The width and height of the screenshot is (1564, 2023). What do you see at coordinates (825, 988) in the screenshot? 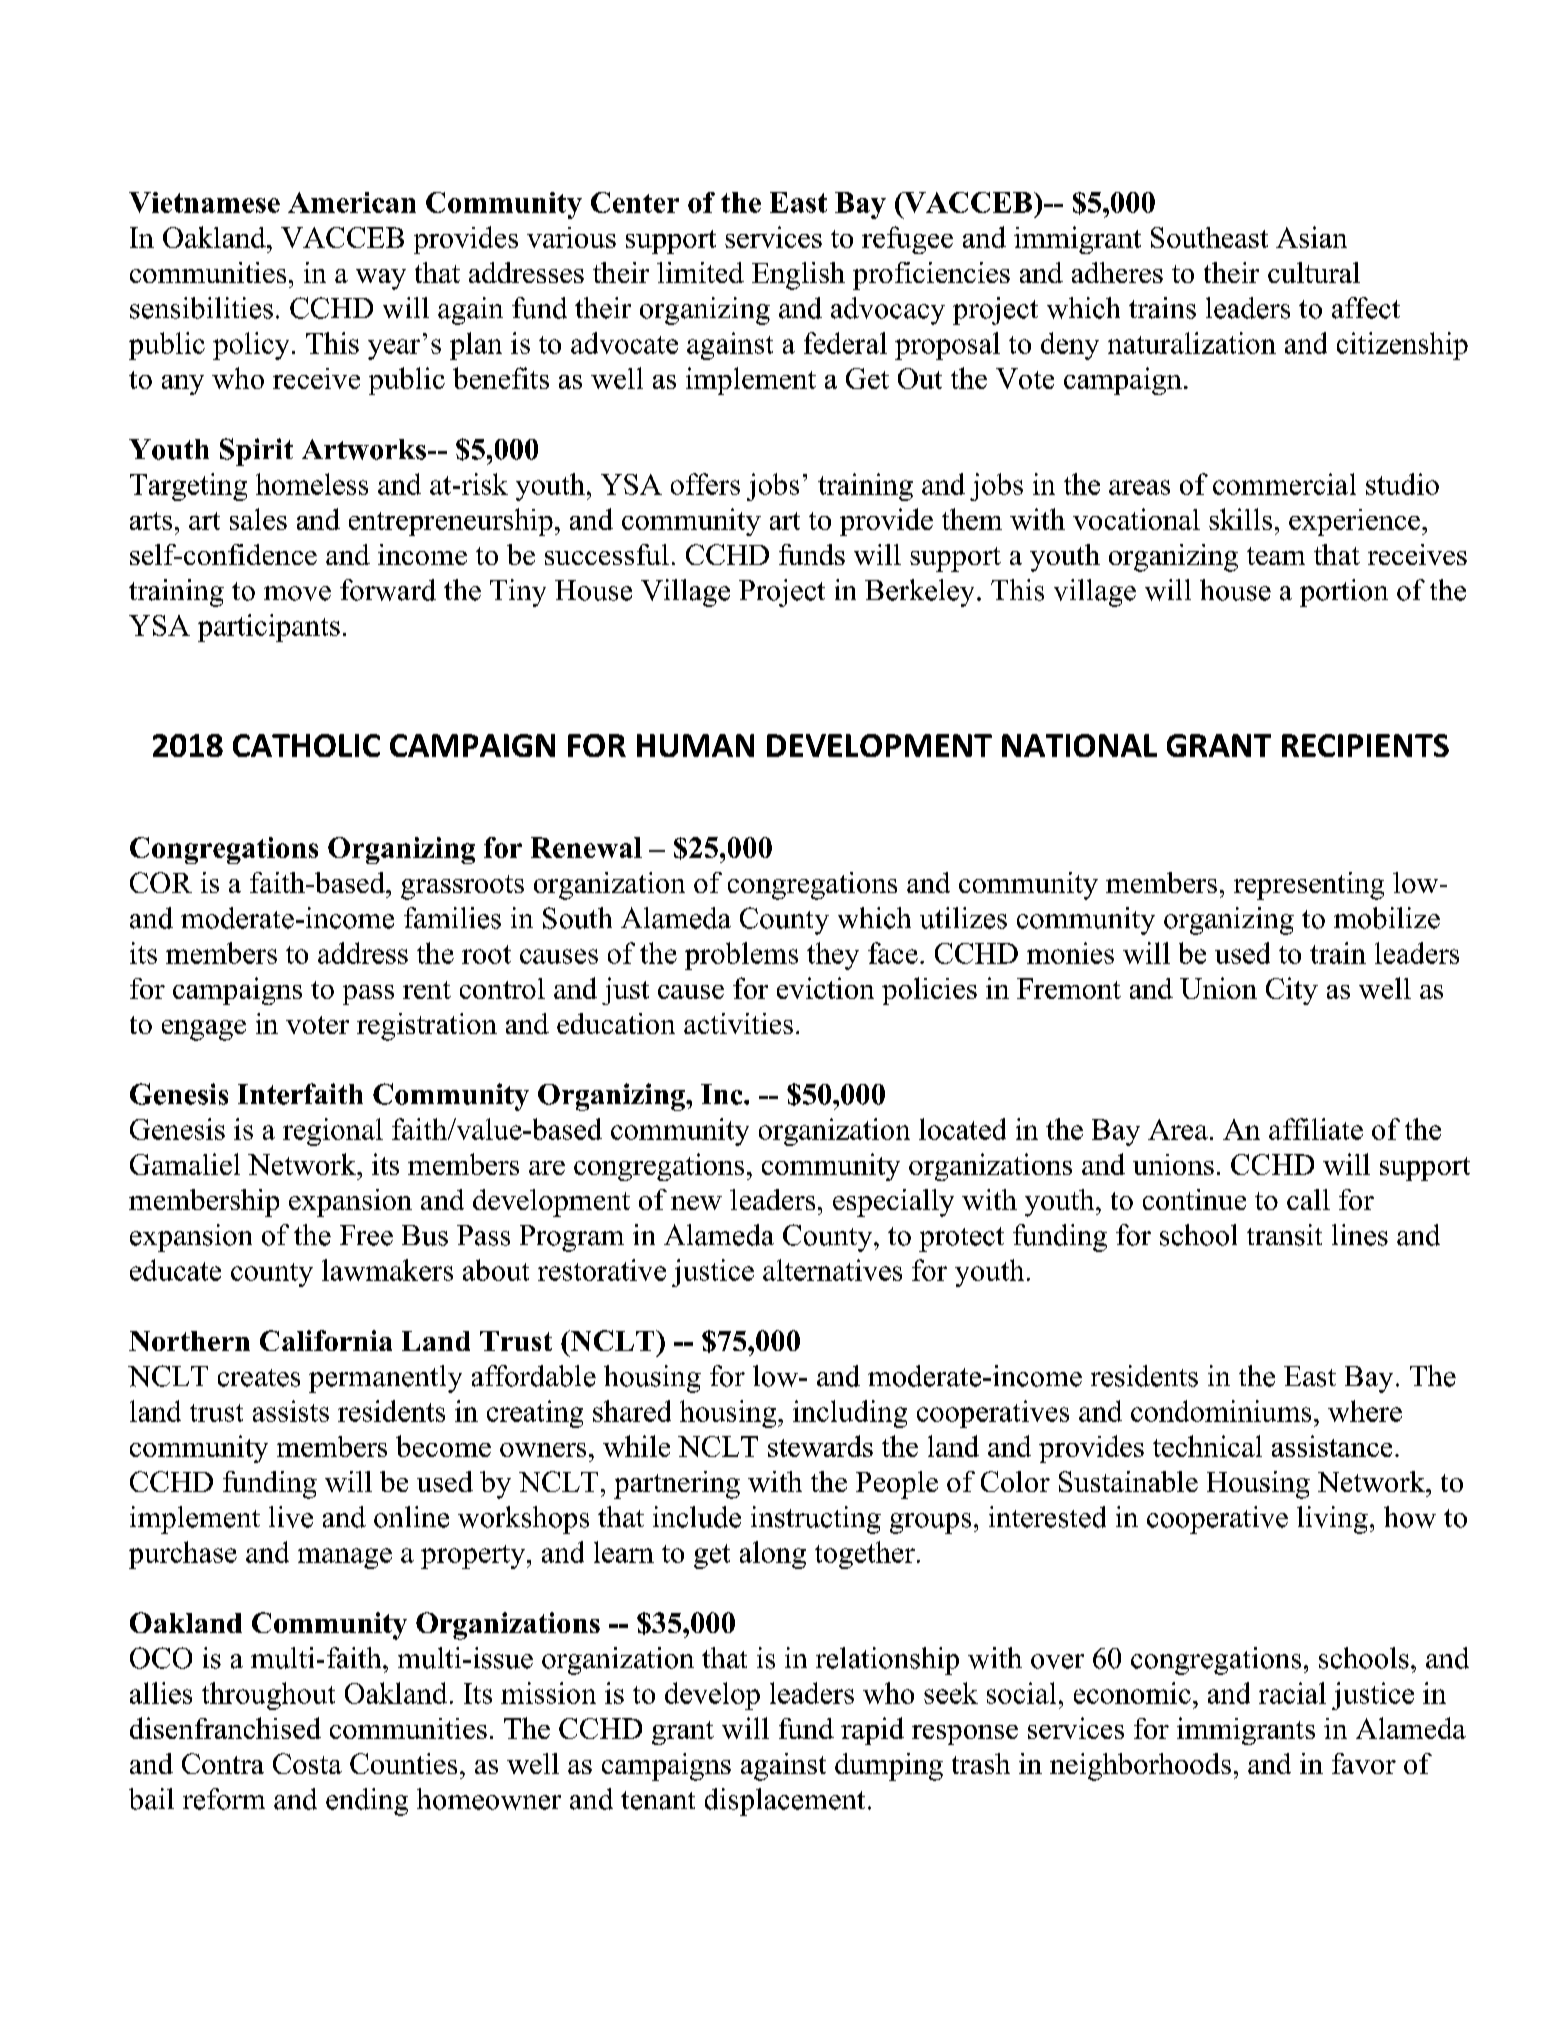
I see `eviction` at bounding box center [825, 988].
